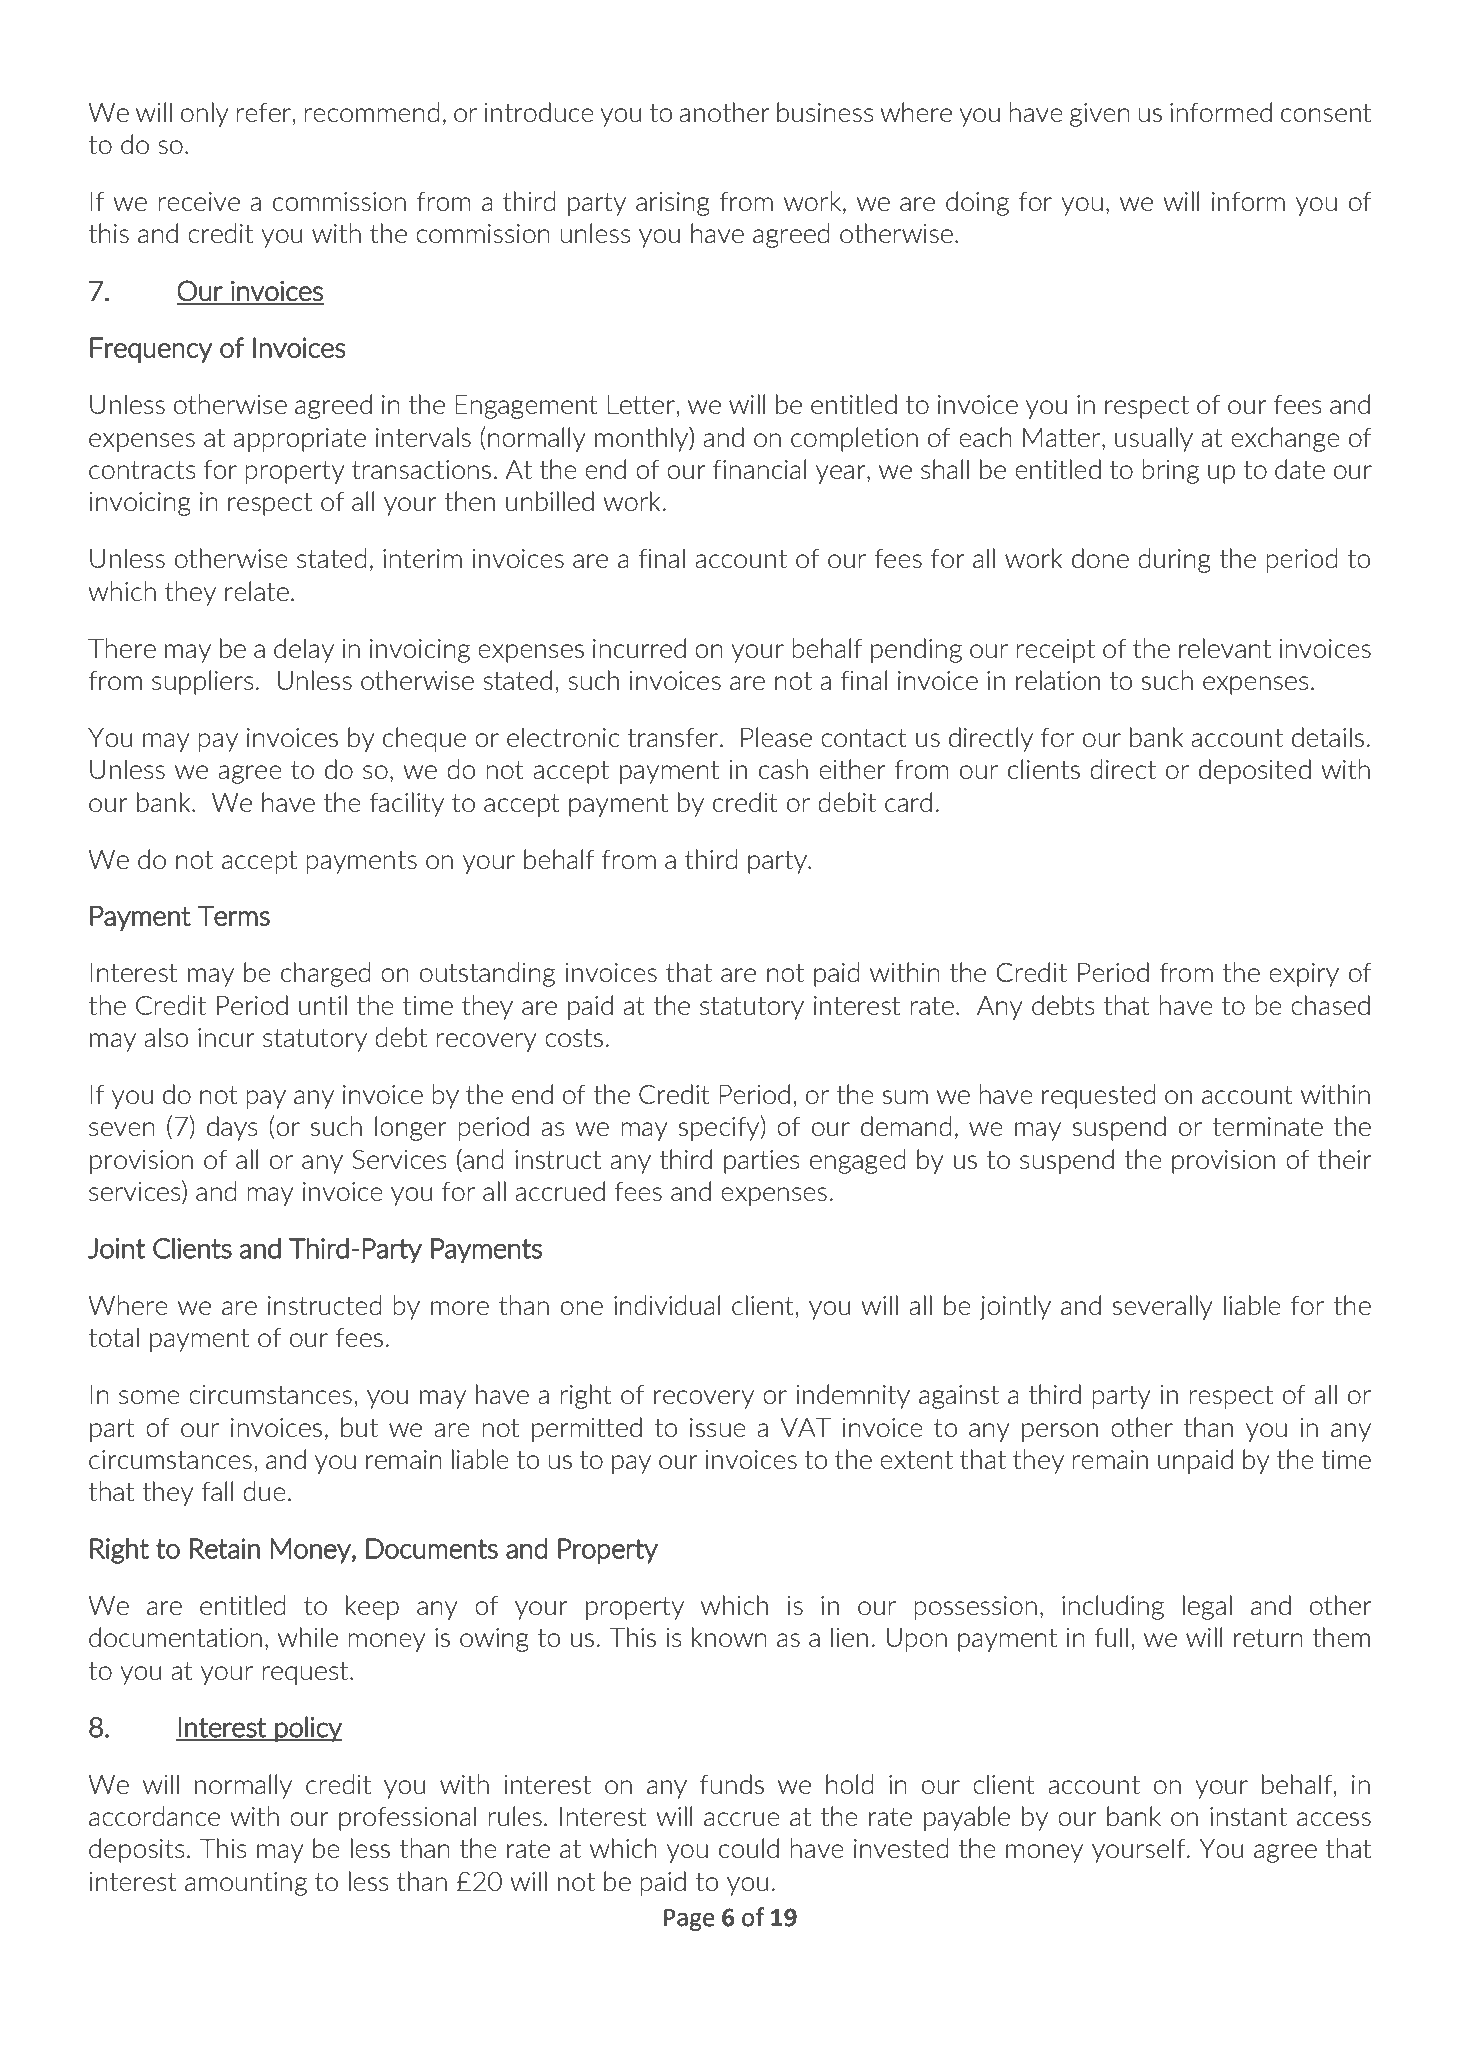  What do you see at coordinates (1100, 115) in the image?
I see `given` at bounding box center [1100, 115].
